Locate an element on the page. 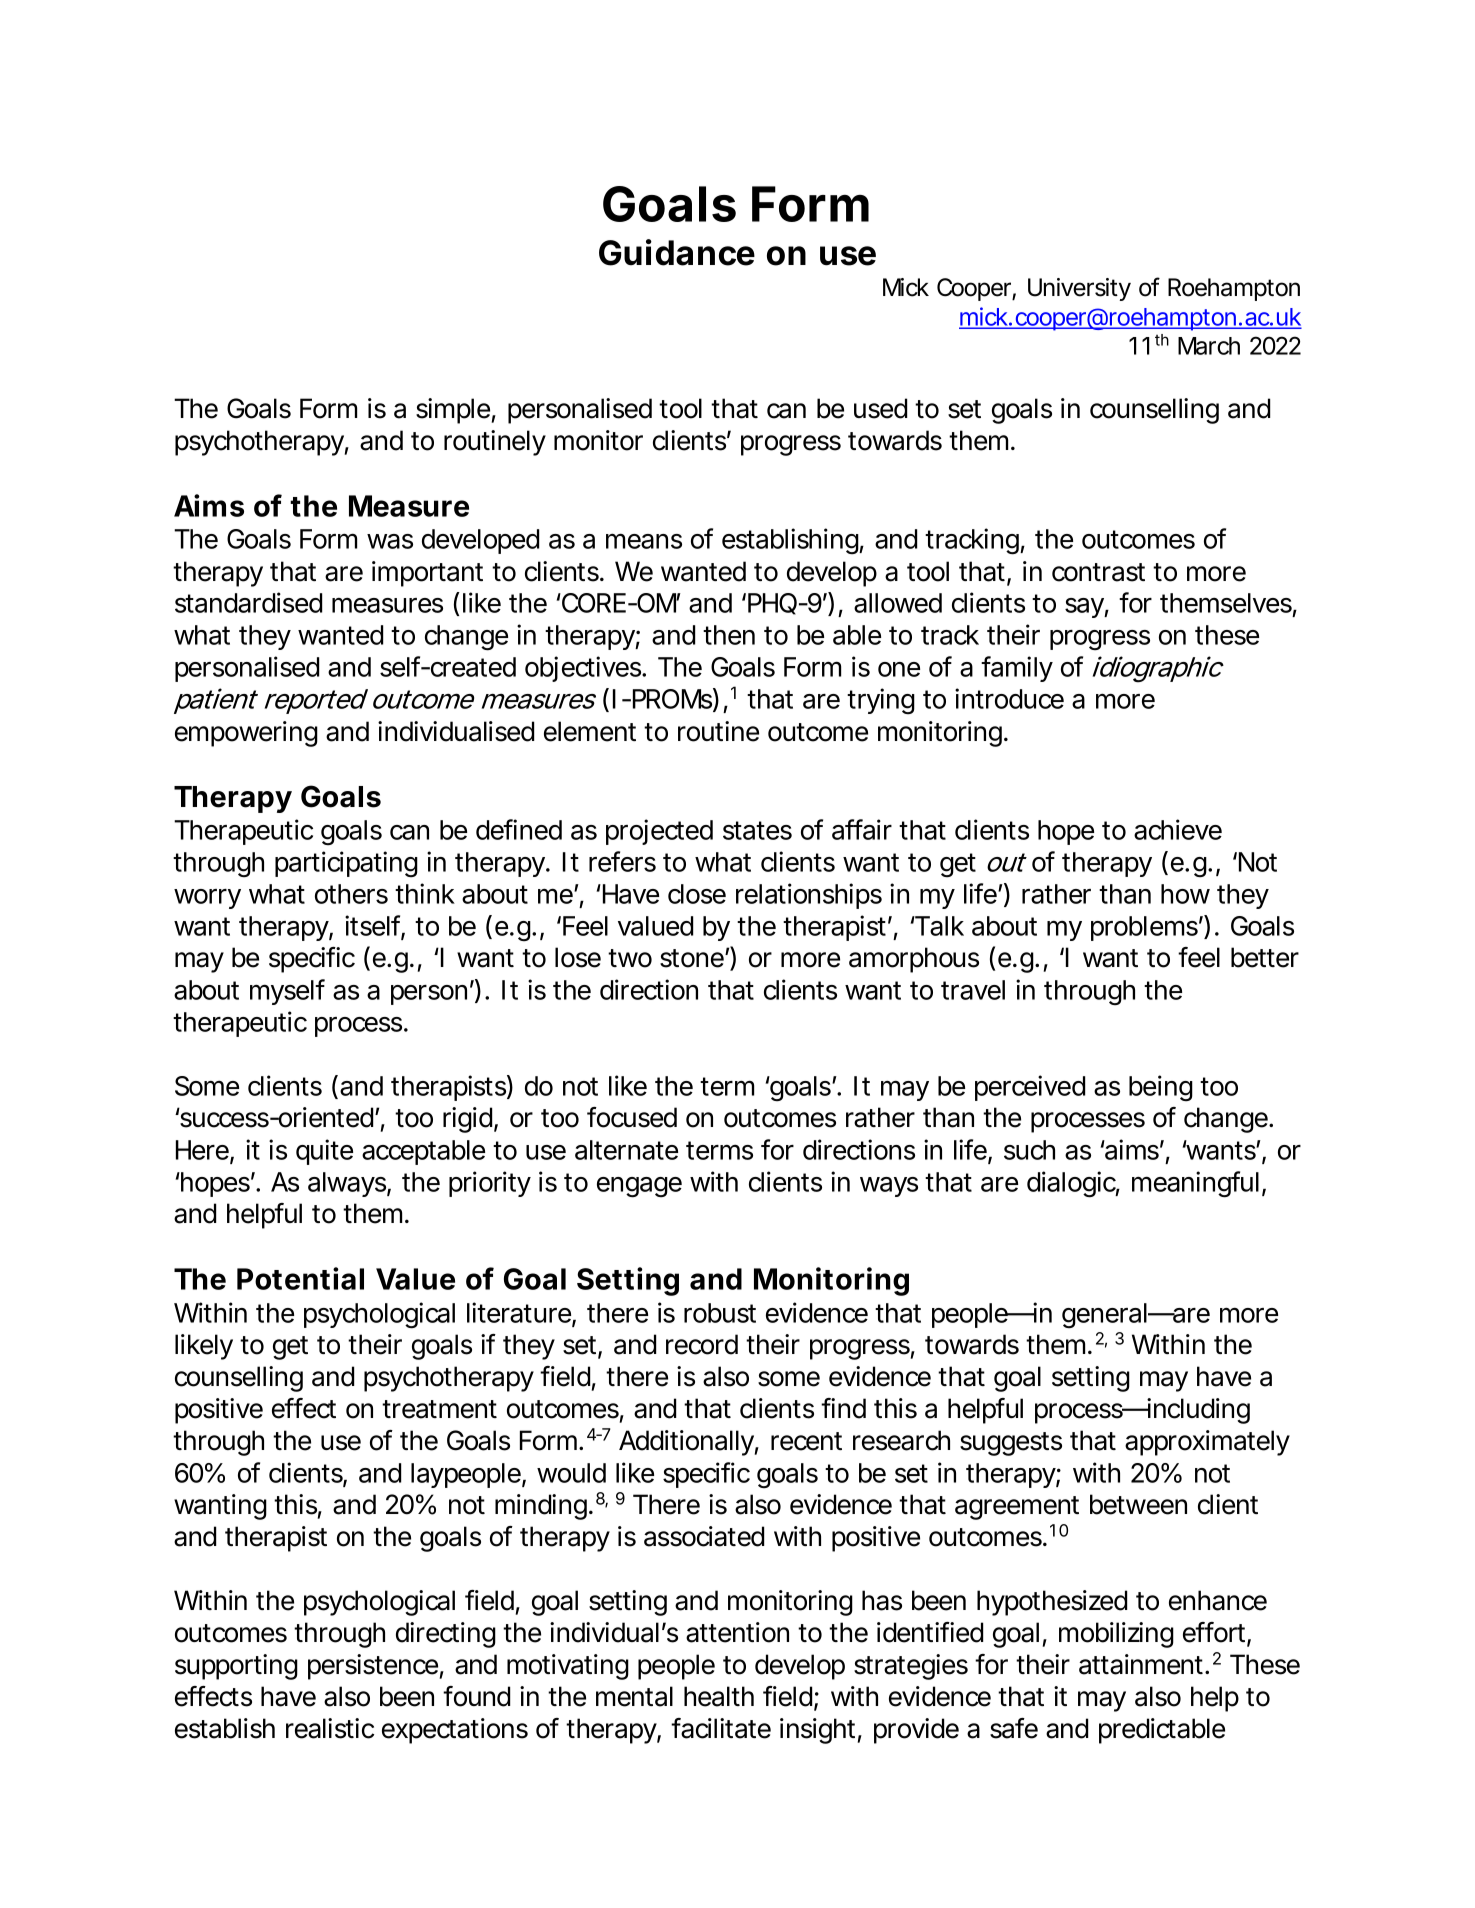 Image resolution: width=1475 pixels, height=1908 pixels. others is located at coordinates (351, 894).
